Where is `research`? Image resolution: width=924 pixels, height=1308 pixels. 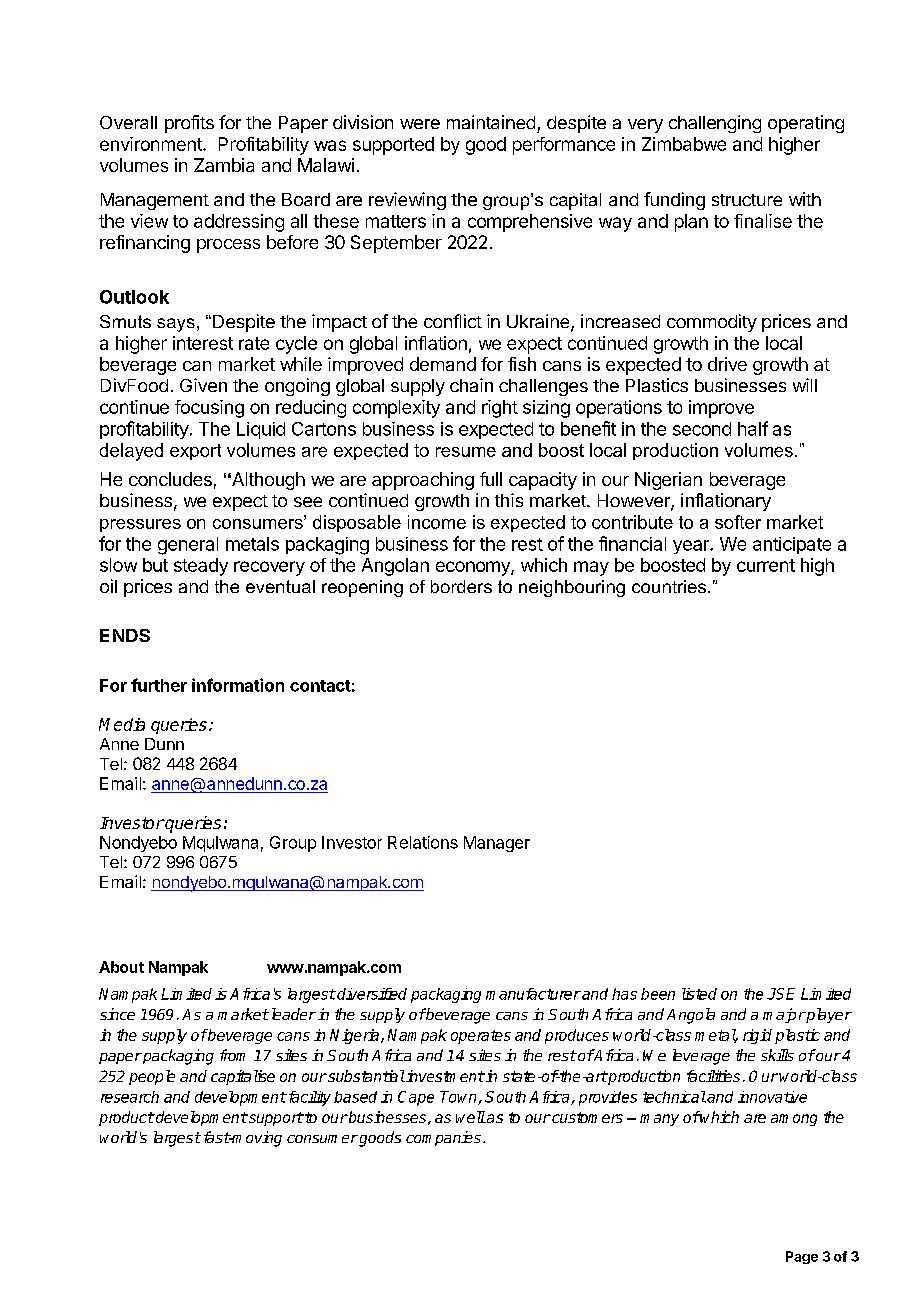 research is located at coordinates (130, 1097).
